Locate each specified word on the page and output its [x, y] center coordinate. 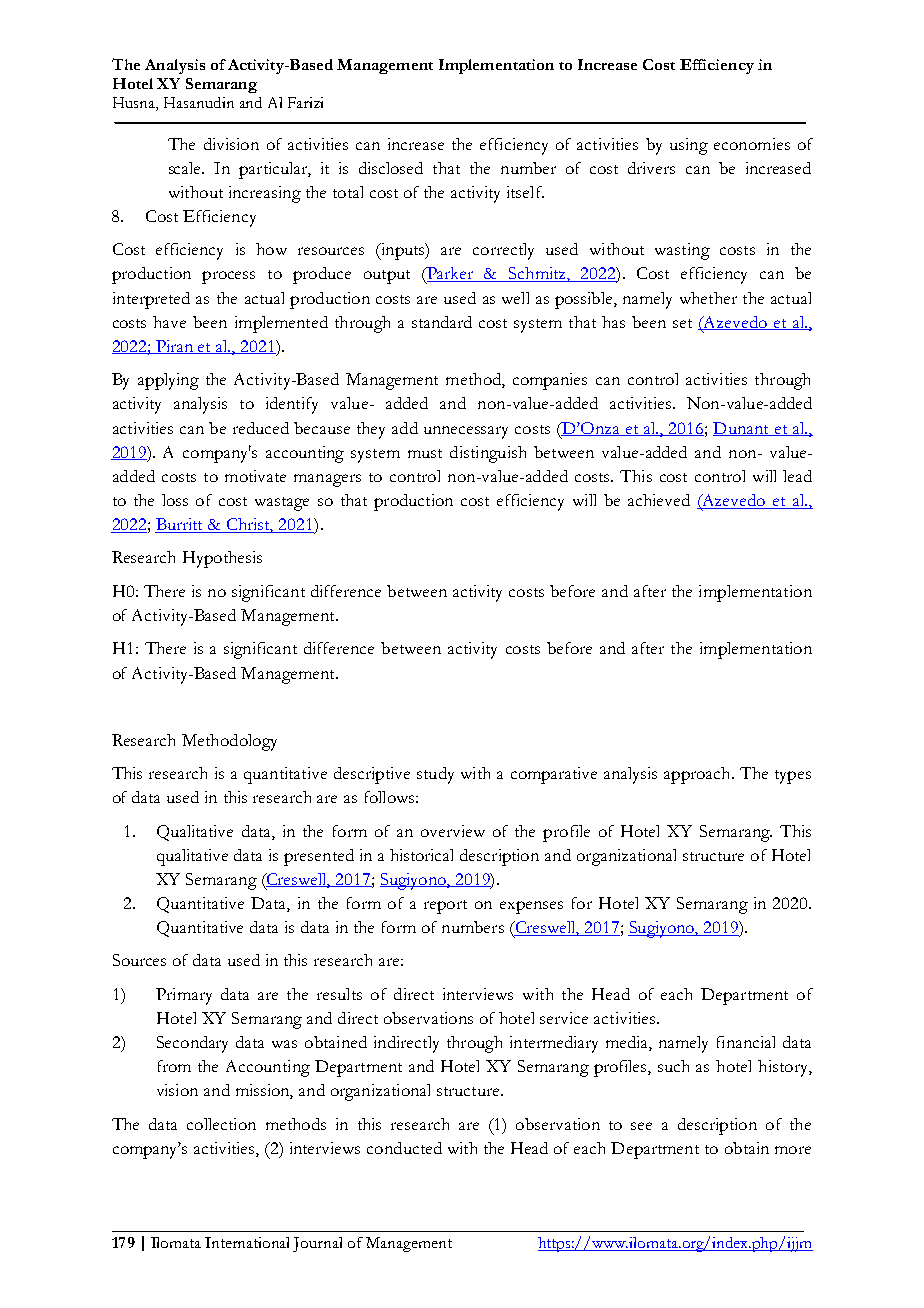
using [689, 146]
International [247, 1242]
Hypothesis [222, 559]
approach [698, 775]
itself [525, 192]
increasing [265, 194]
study [435, 775]
